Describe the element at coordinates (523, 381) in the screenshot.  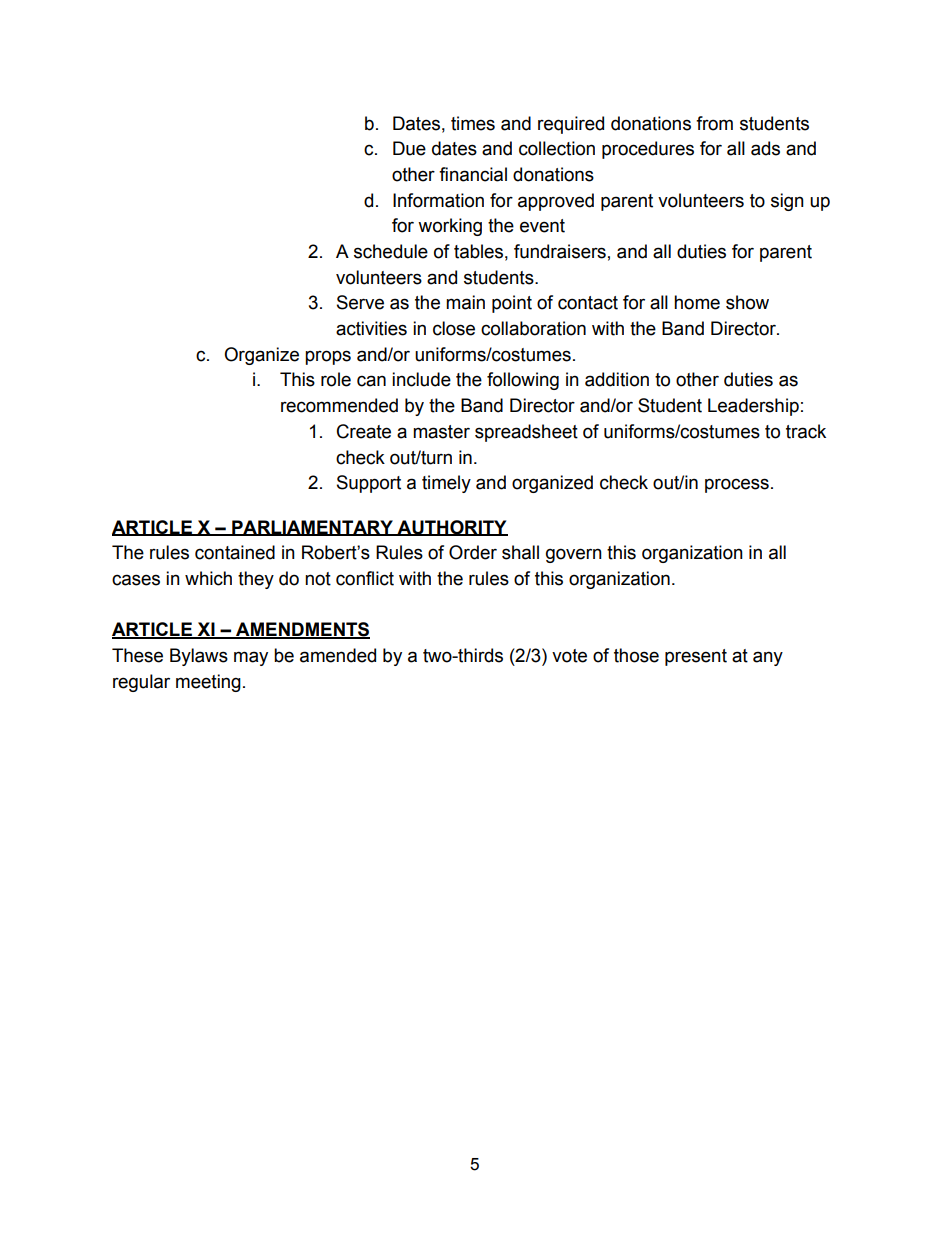
I see `following` at that location.
